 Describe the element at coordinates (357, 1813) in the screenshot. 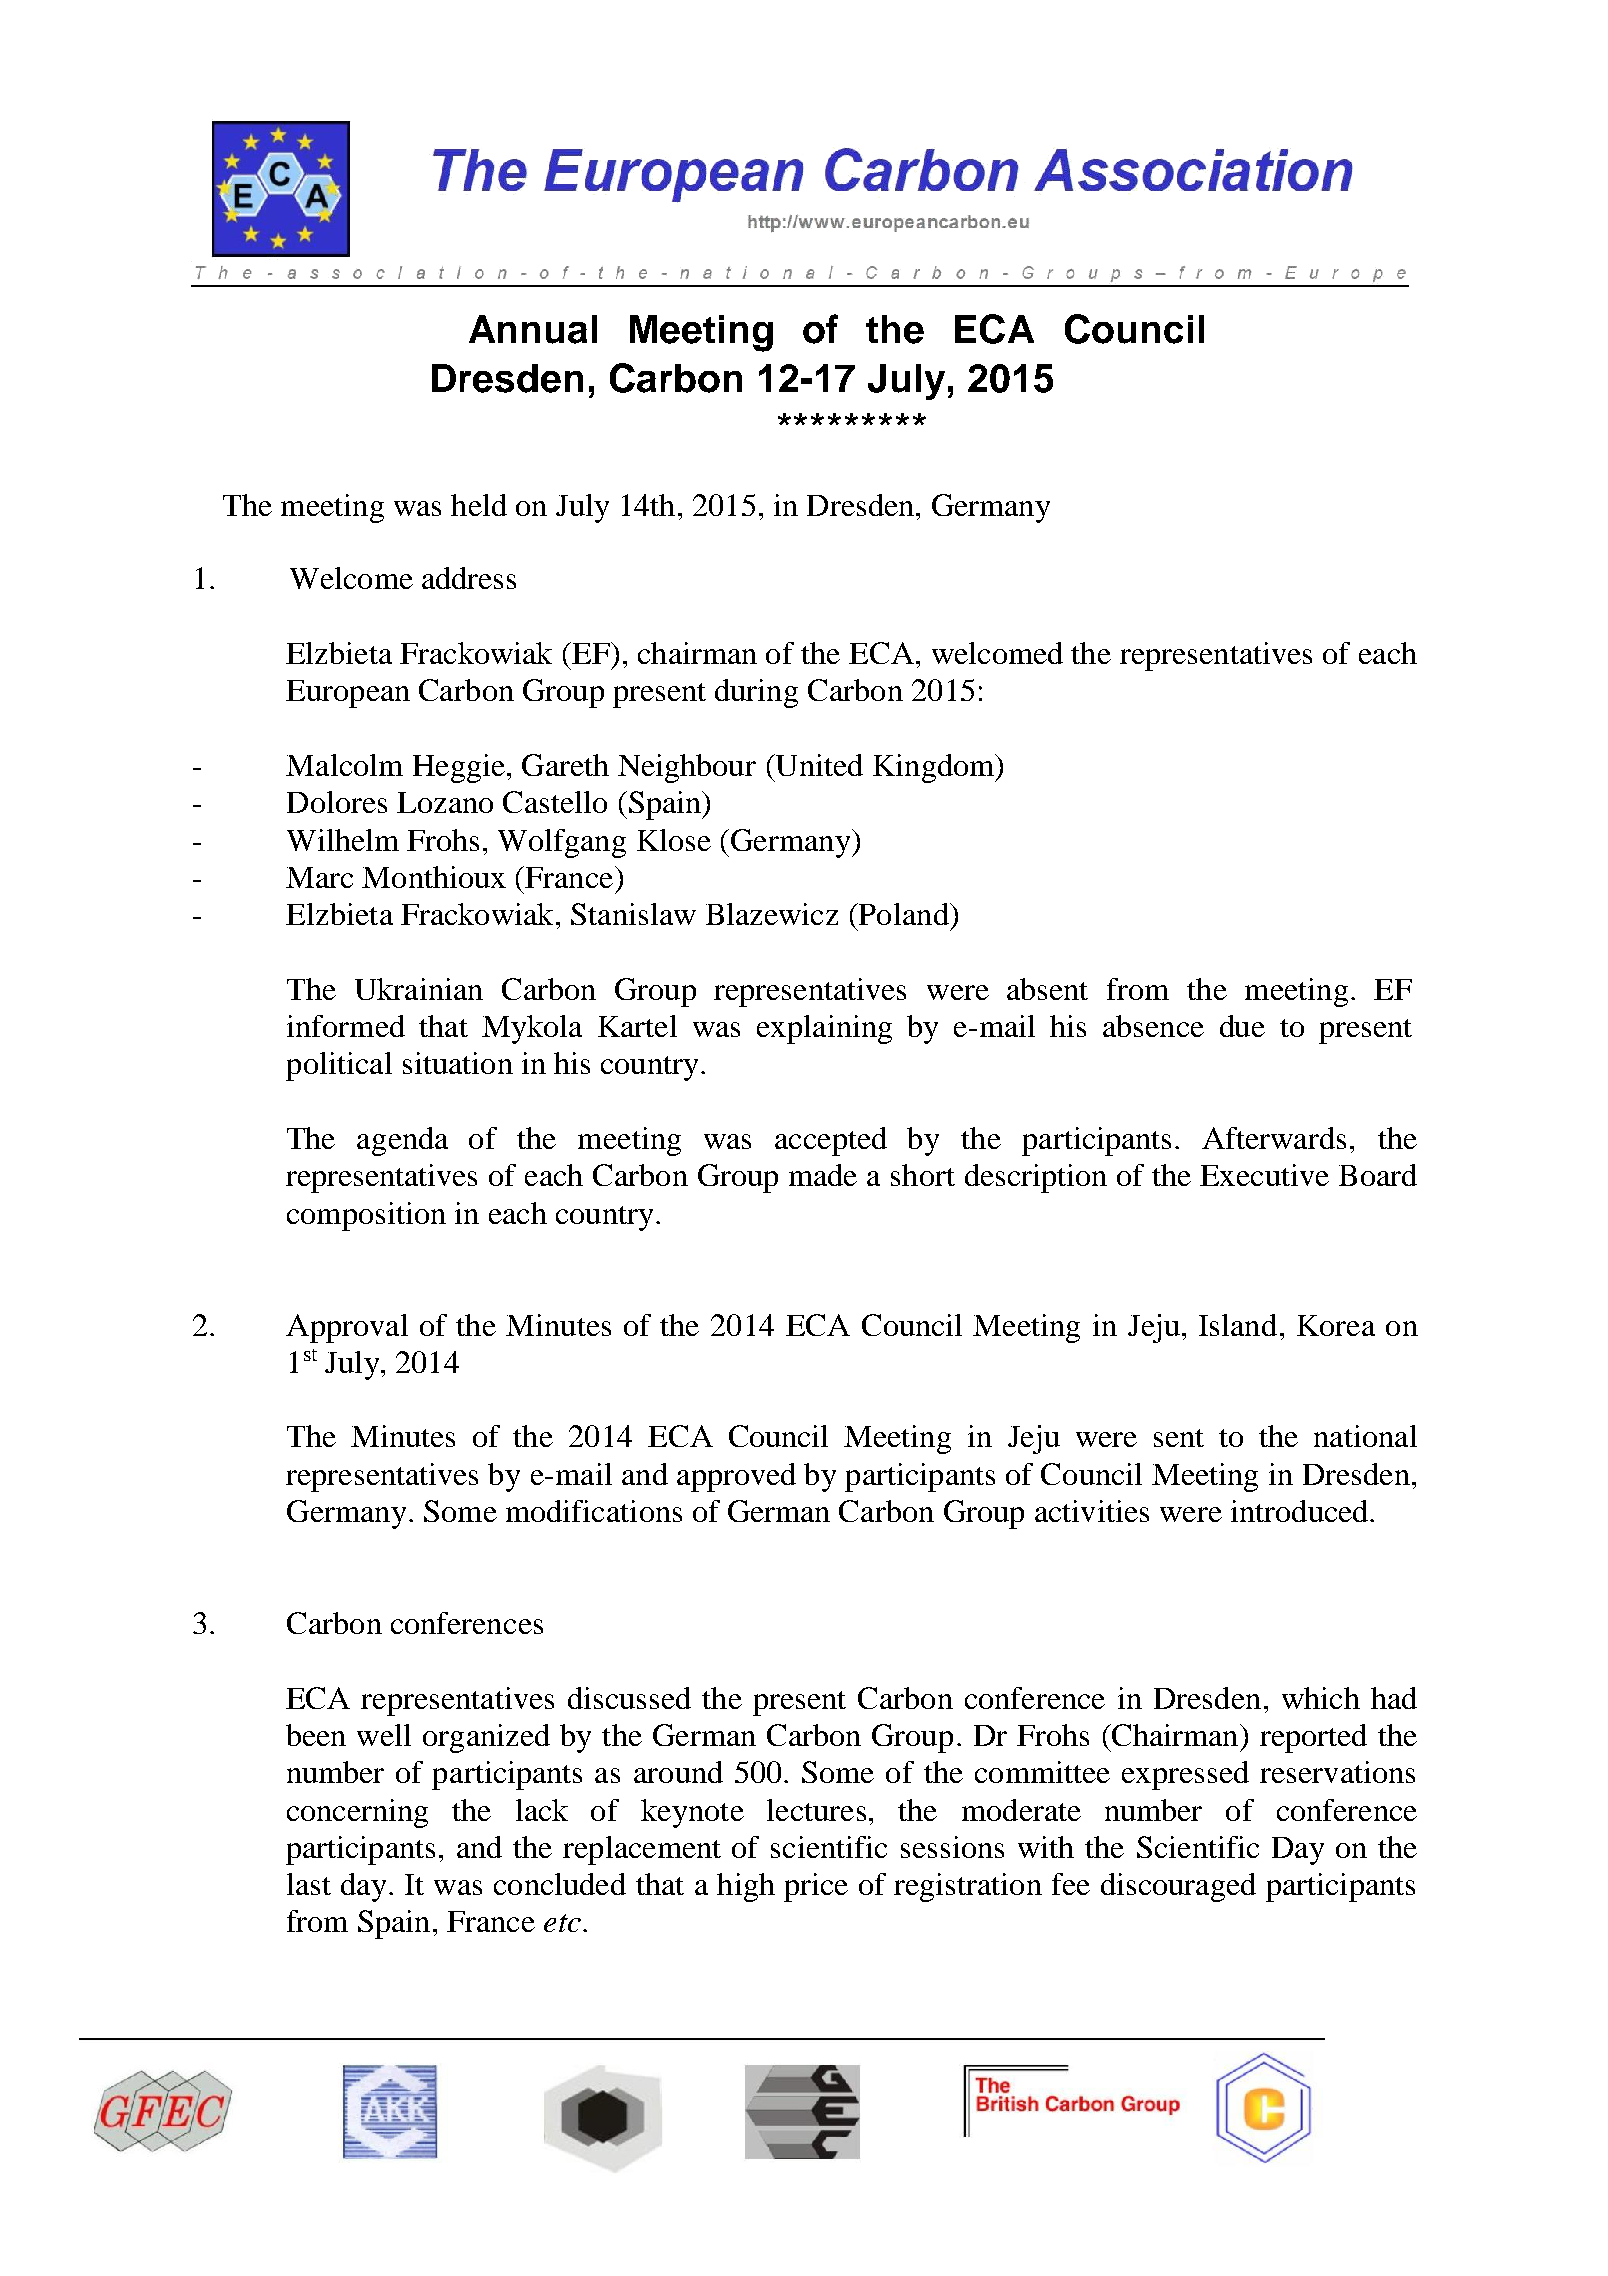

I see `concerning` at that location.
